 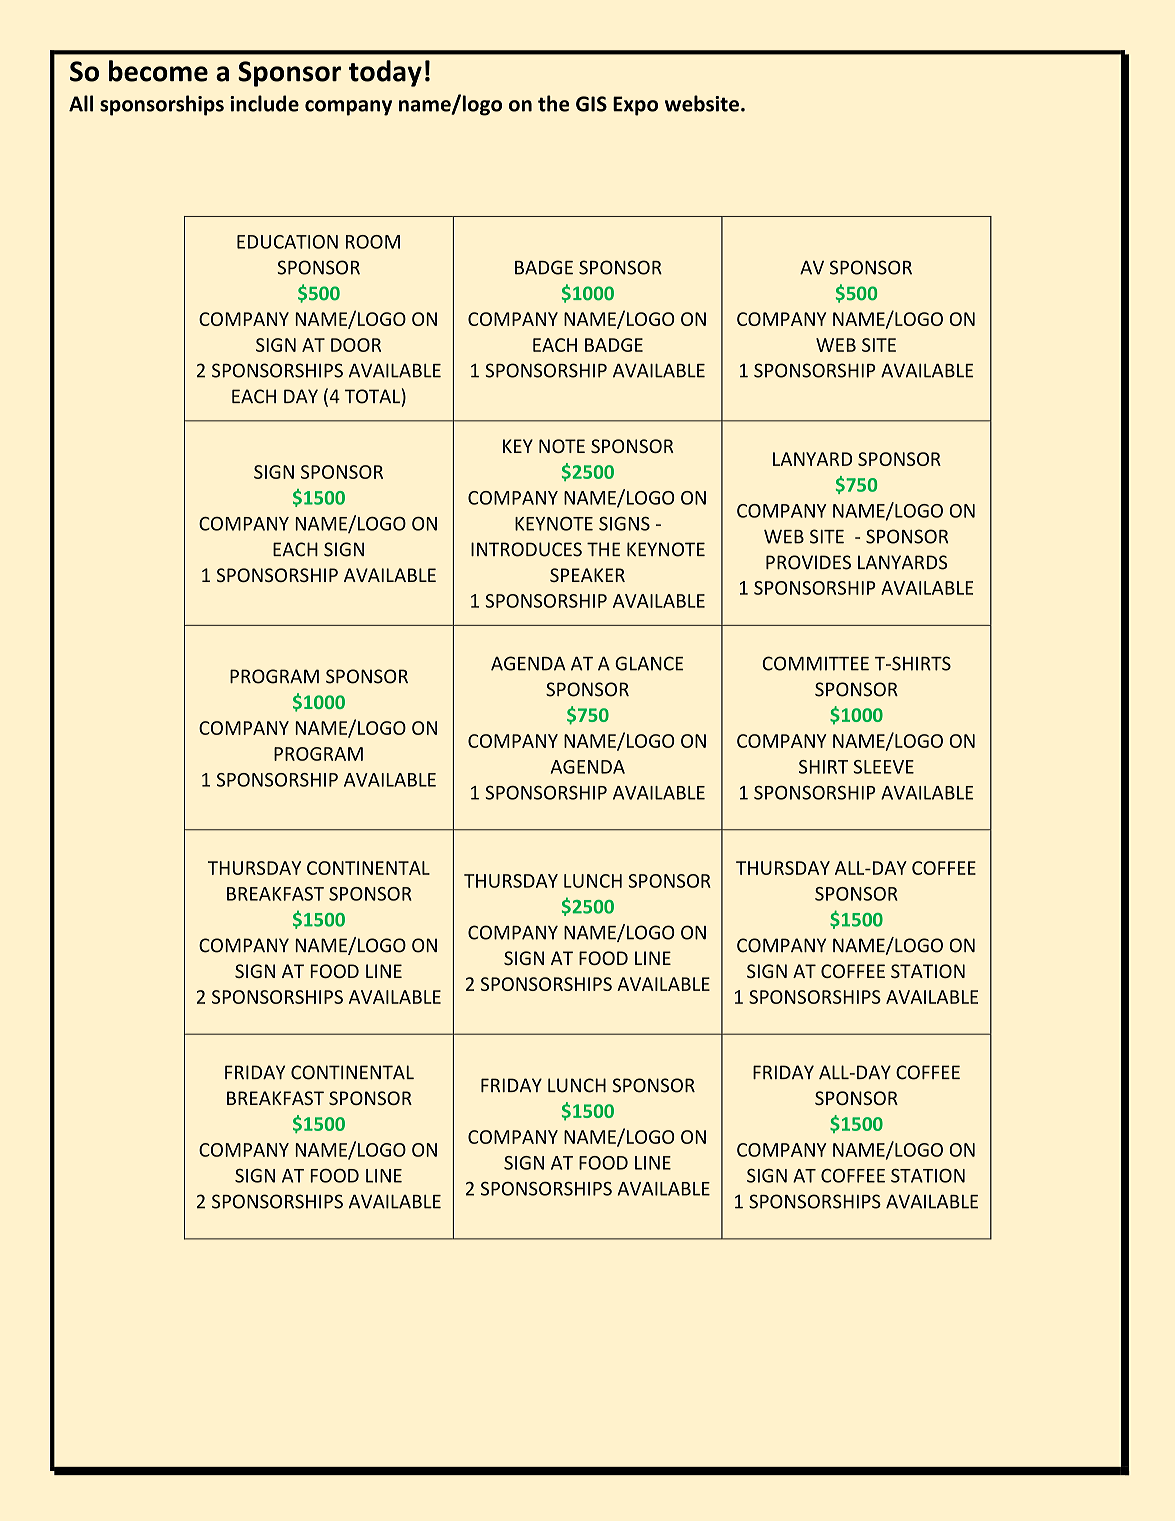 I want to click on SLEEVE, so click(x=883, y=767).
